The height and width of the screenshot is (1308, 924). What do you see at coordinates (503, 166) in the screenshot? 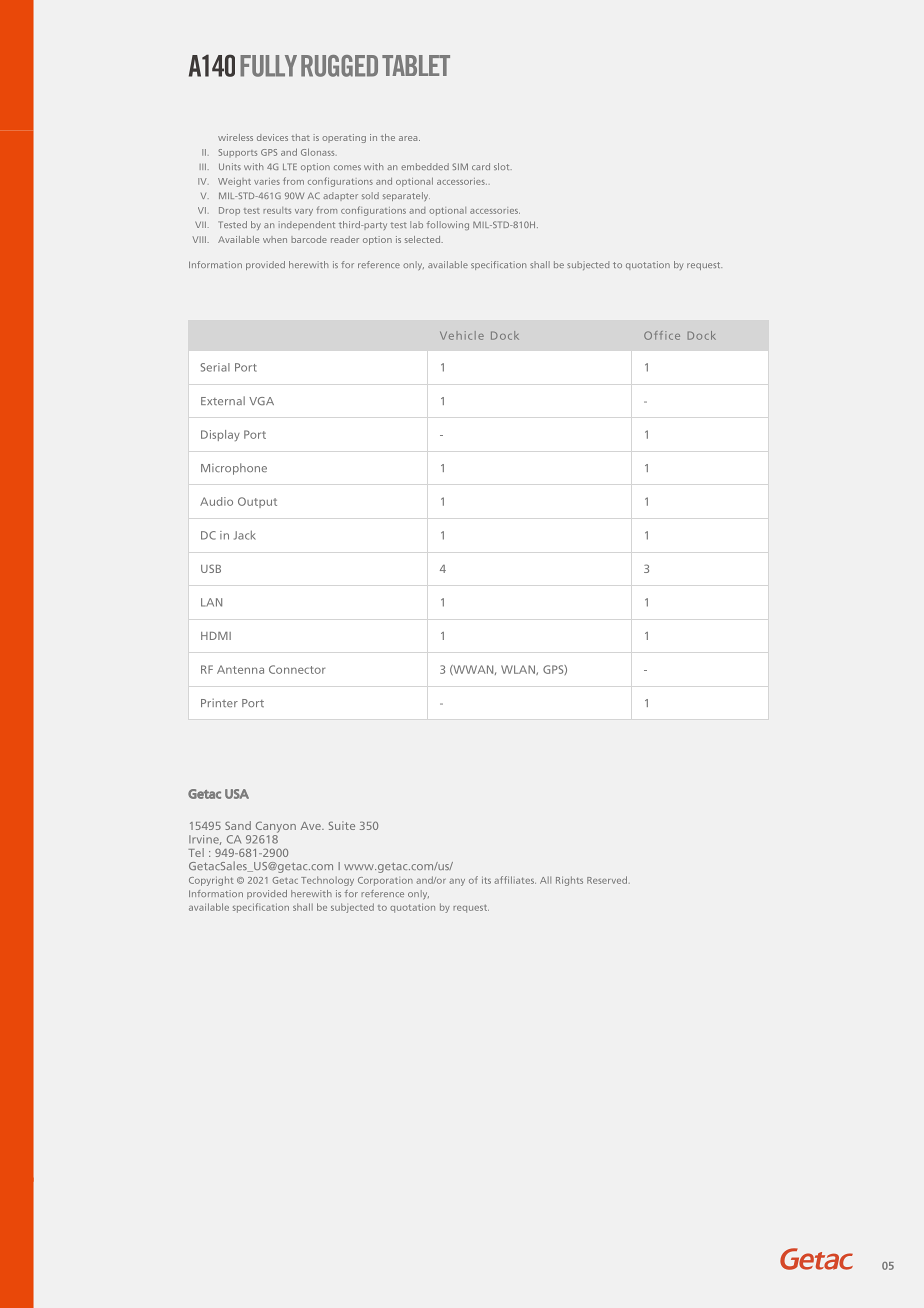
I see `slot` at bounding box center [503, 166].
